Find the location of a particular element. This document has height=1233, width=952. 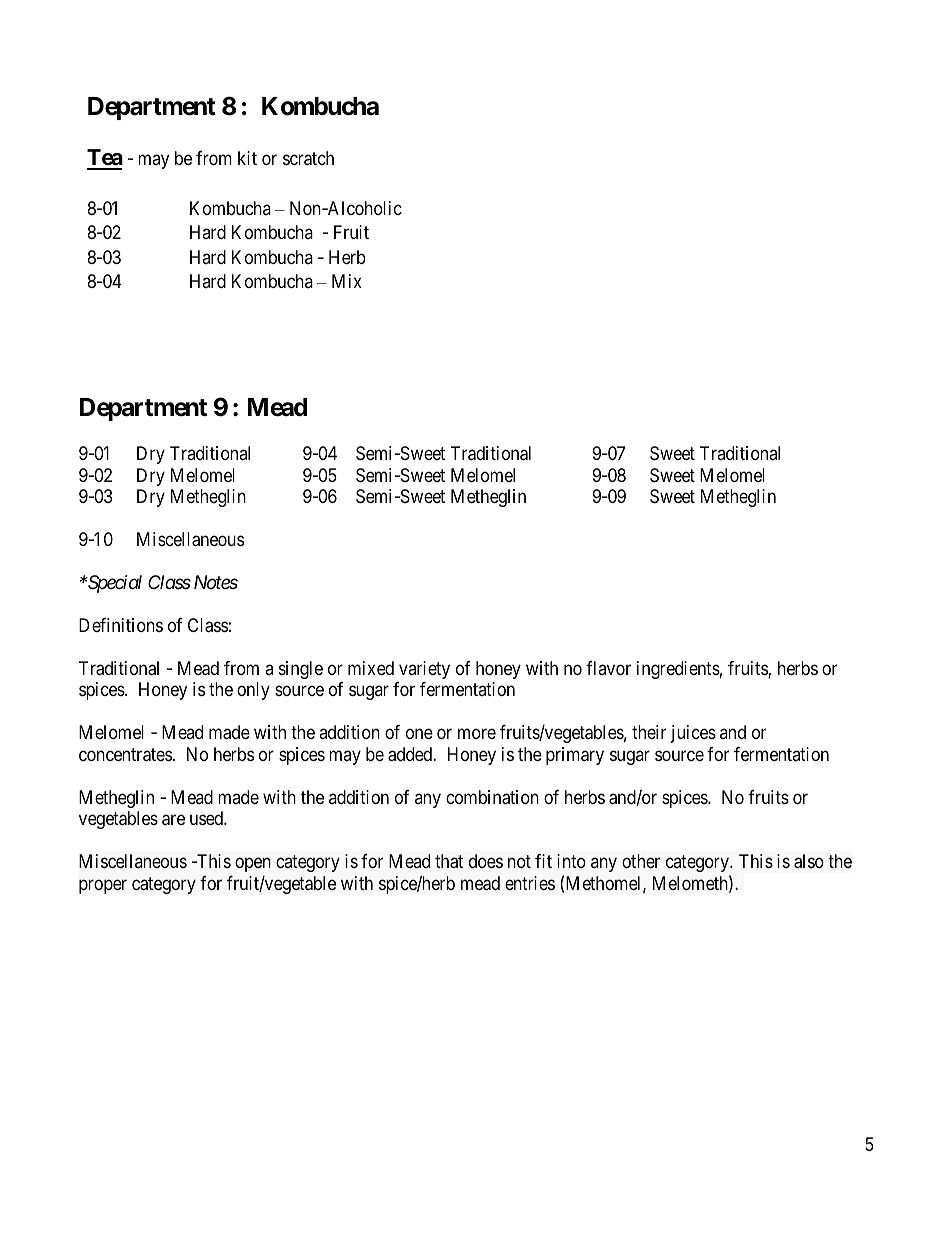

kit is located at coordinates (247, 158).
